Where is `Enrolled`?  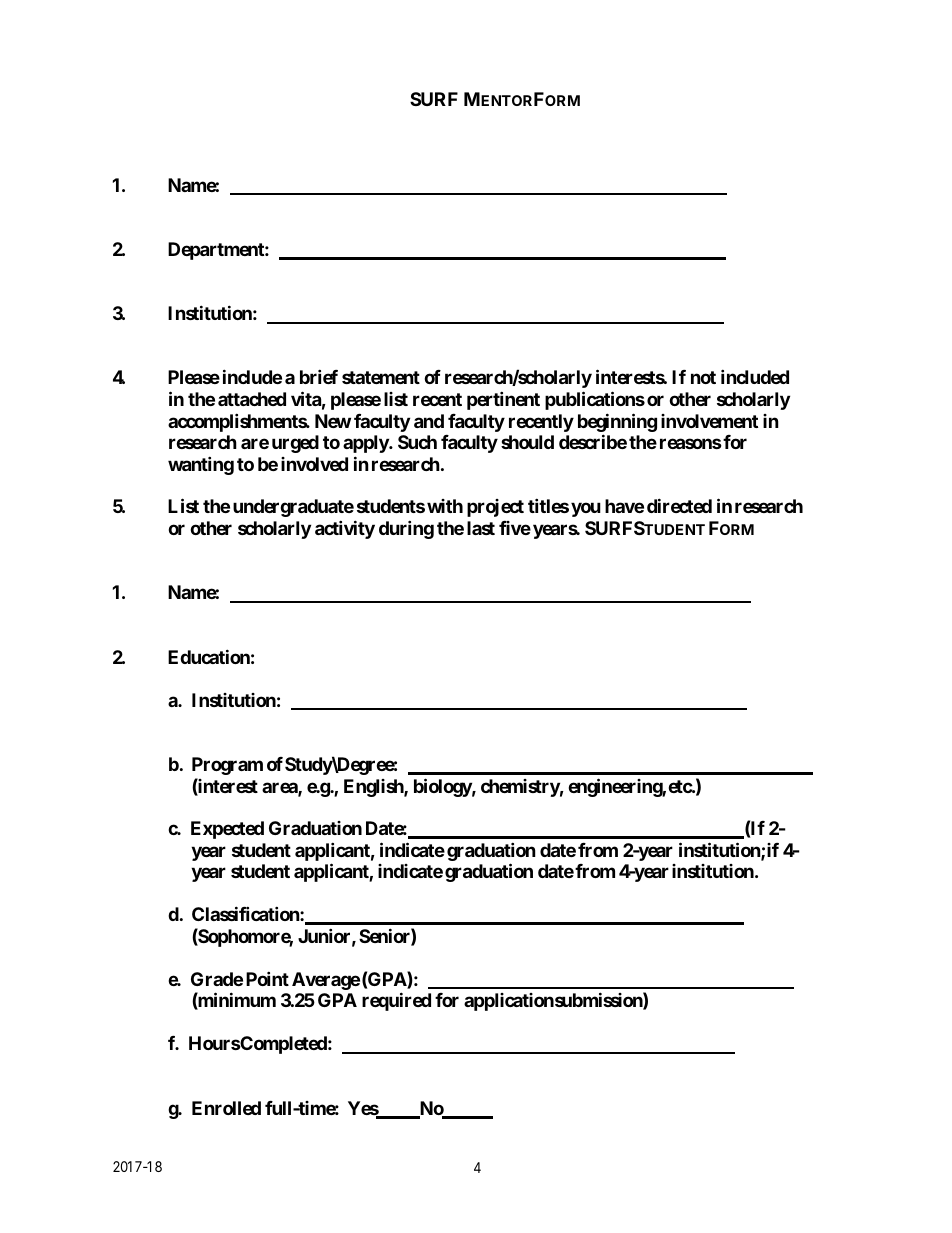 Enrolled is located at coordinates (226, 1108).
